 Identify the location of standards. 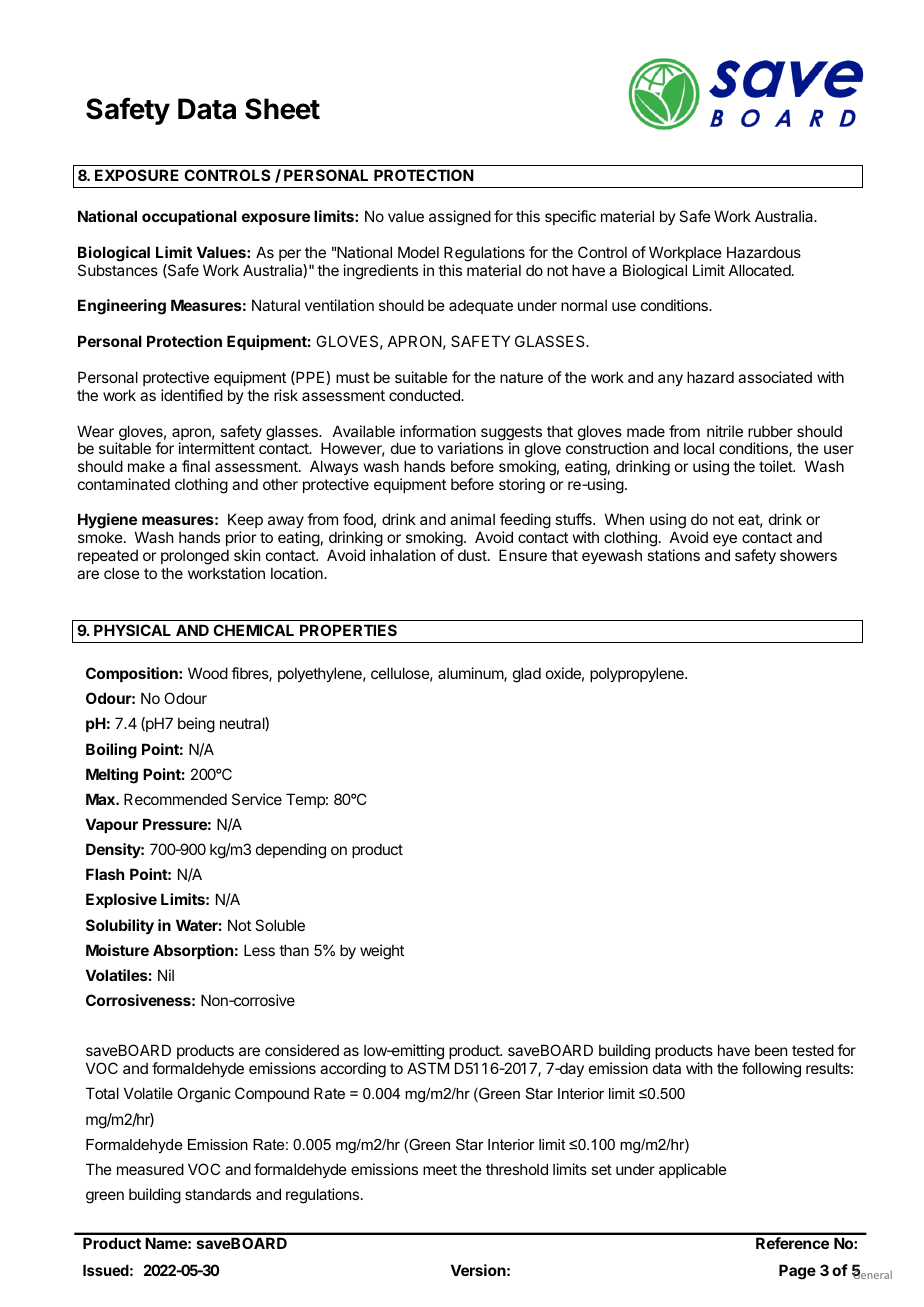
(218, 1194).
